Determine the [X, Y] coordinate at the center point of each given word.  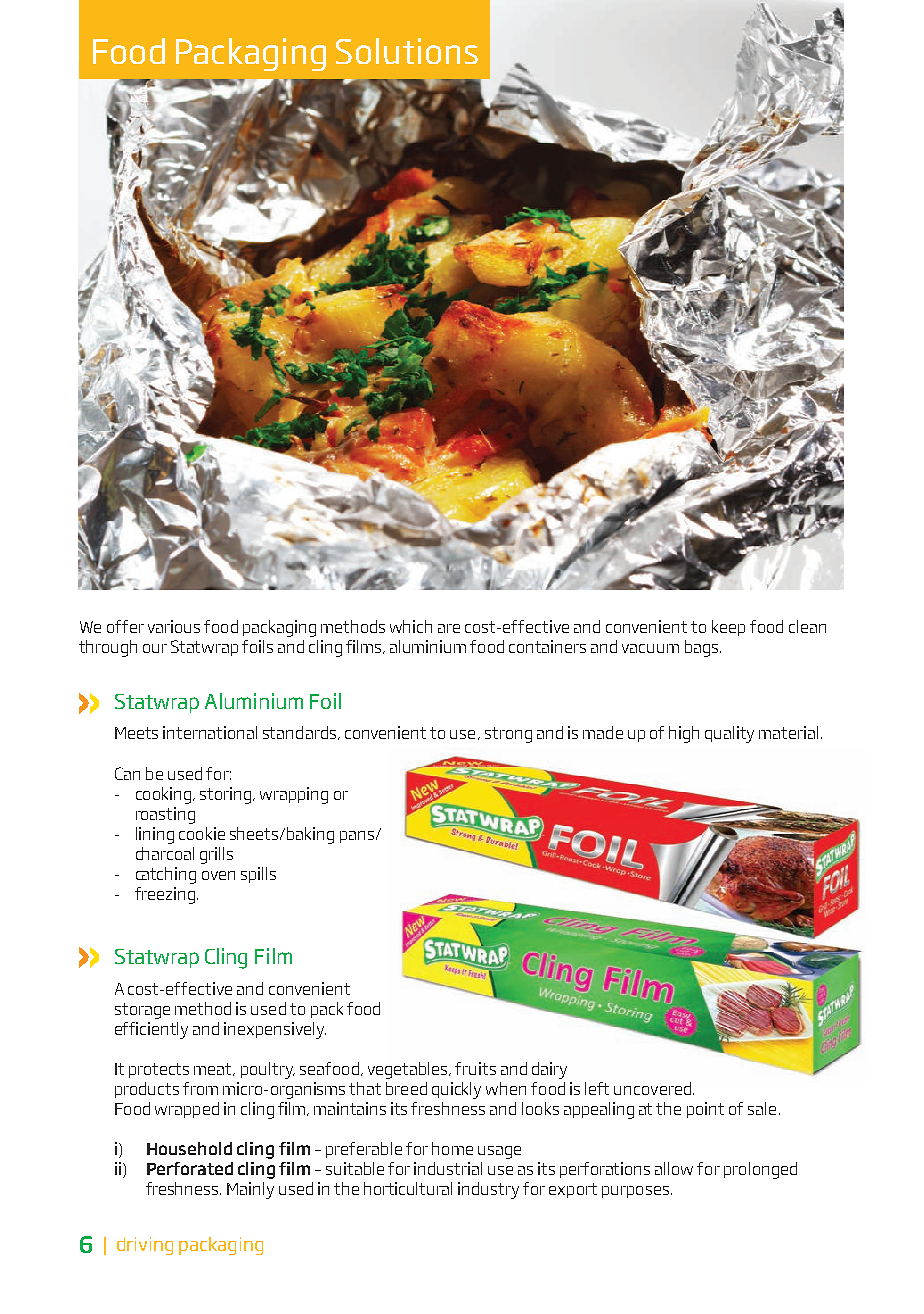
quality [729, 734]
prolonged [760, 1170]
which [411, 626]
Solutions [407, 51]
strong [508, 735]
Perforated [190, 1168]
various [174, 626]
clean [807, 626]
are [449, 628]
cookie [202, 833]
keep [728, 628]
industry [488, 1190]
